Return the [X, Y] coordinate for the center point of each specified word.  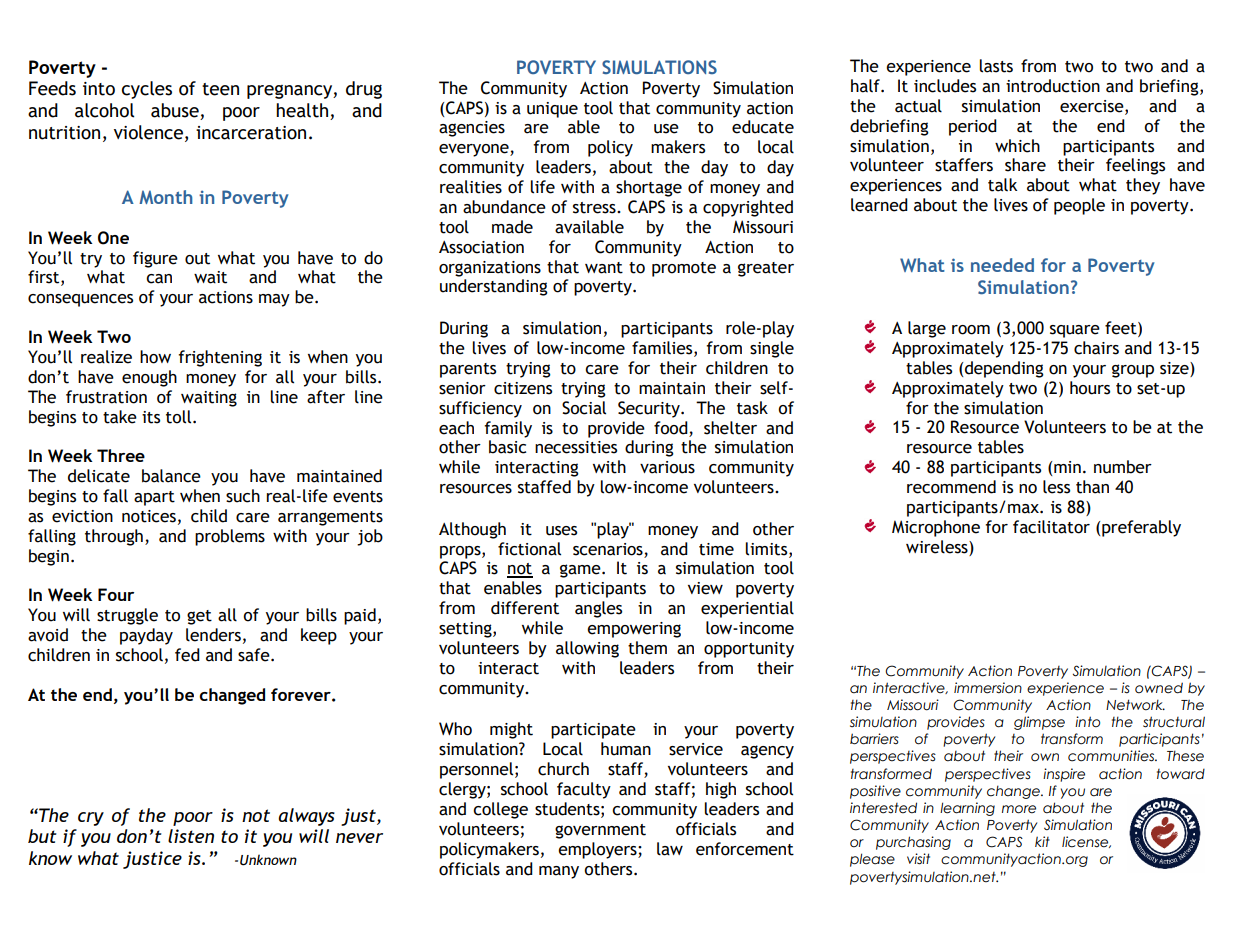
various [667, 467]
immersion [988, 688]
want [604, 268]
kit [1042, 841]
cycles [147, 90]
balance [171, 476]
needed [1002, 265]
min [1066, 468]
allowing [587, 649]
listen [191, 836]
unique [552, 110]
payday [146, 636]
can [159, 279]
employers [598, 850]
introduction [1053, 86]
